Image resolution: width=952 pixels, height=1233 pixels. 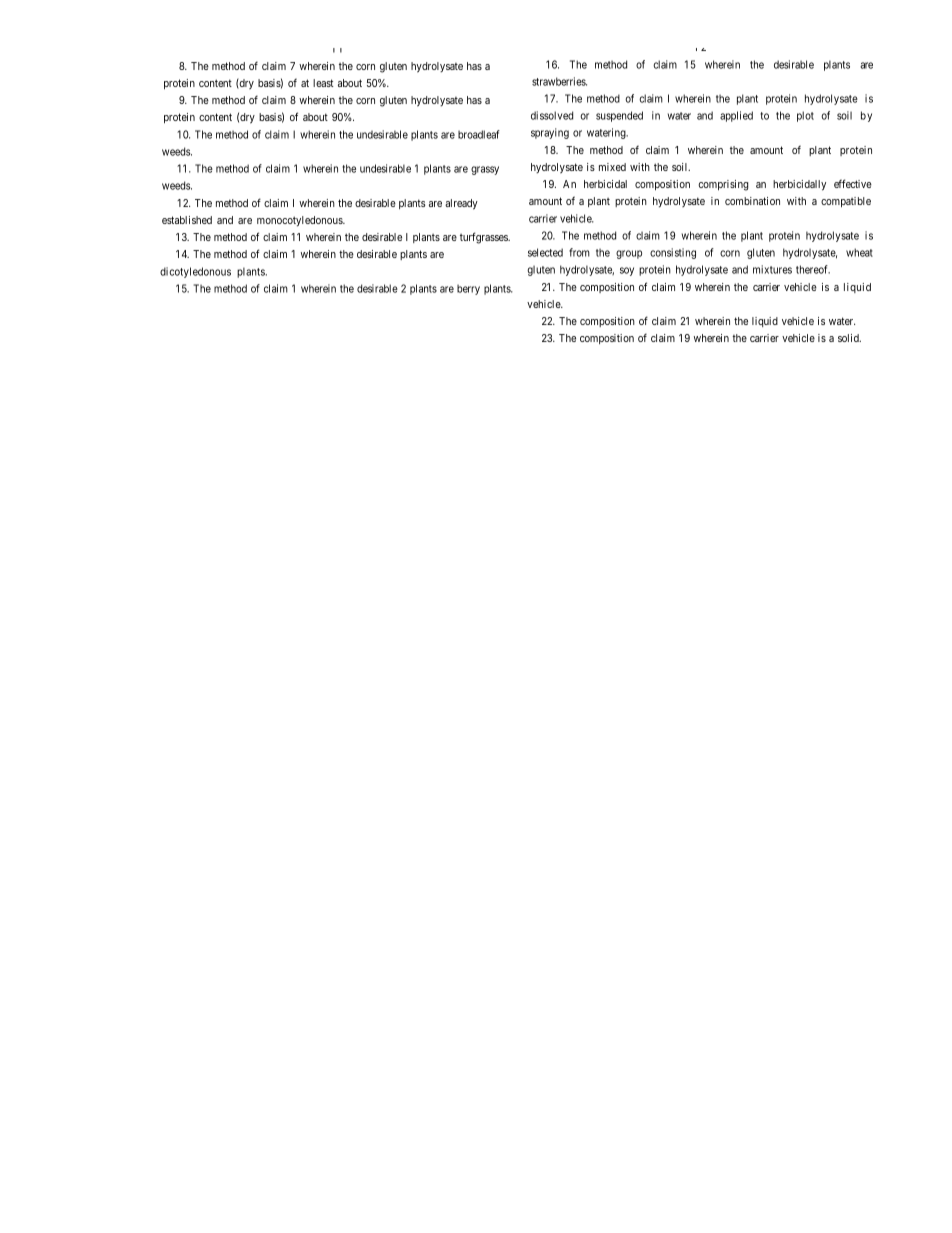 What do you see at coordinates (468, 289) in the document?
I see `berry` at bounding box center [468, 289].
